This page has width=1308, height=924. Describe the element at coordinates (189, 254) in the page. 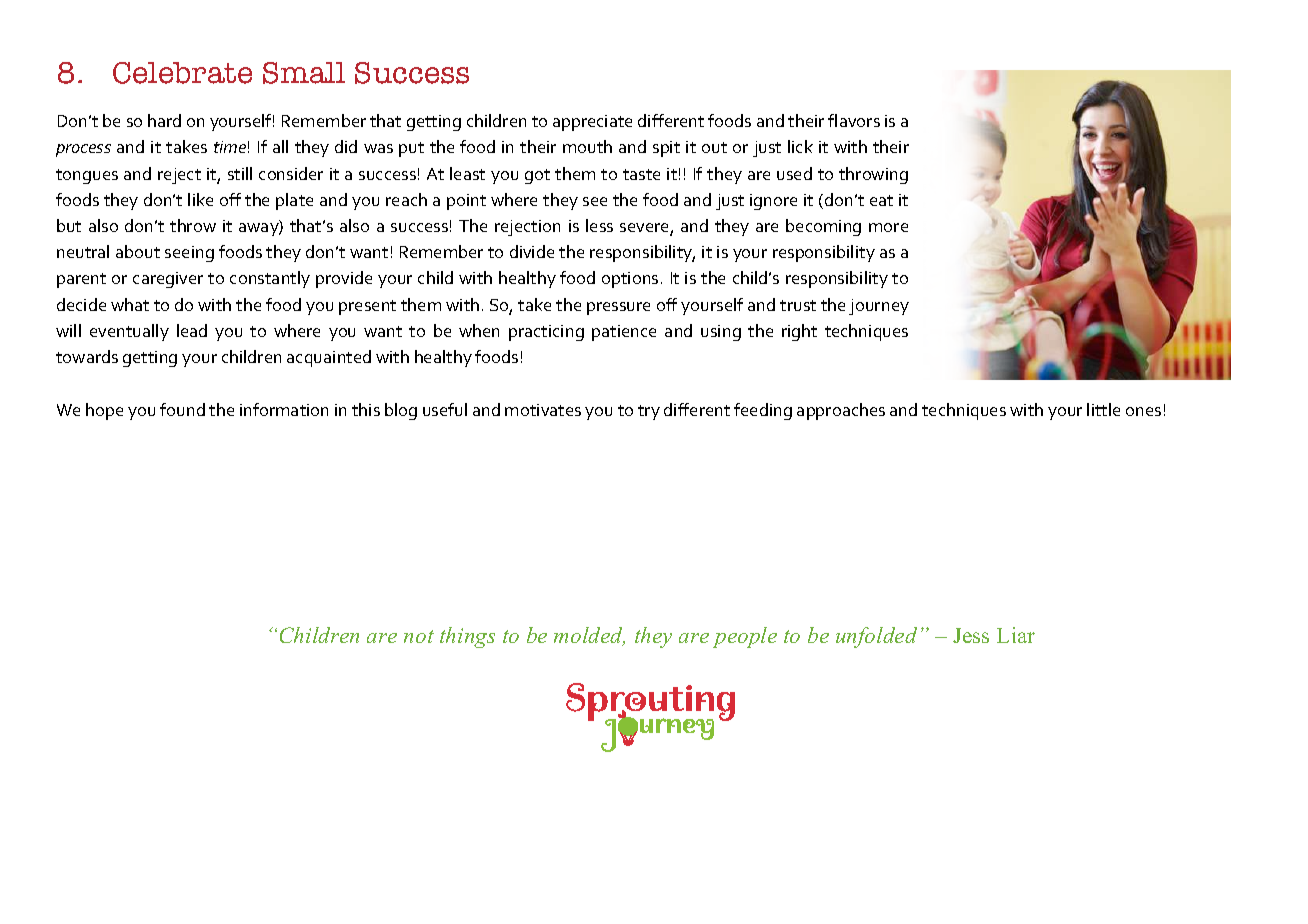

I see `seeing` at that location.
